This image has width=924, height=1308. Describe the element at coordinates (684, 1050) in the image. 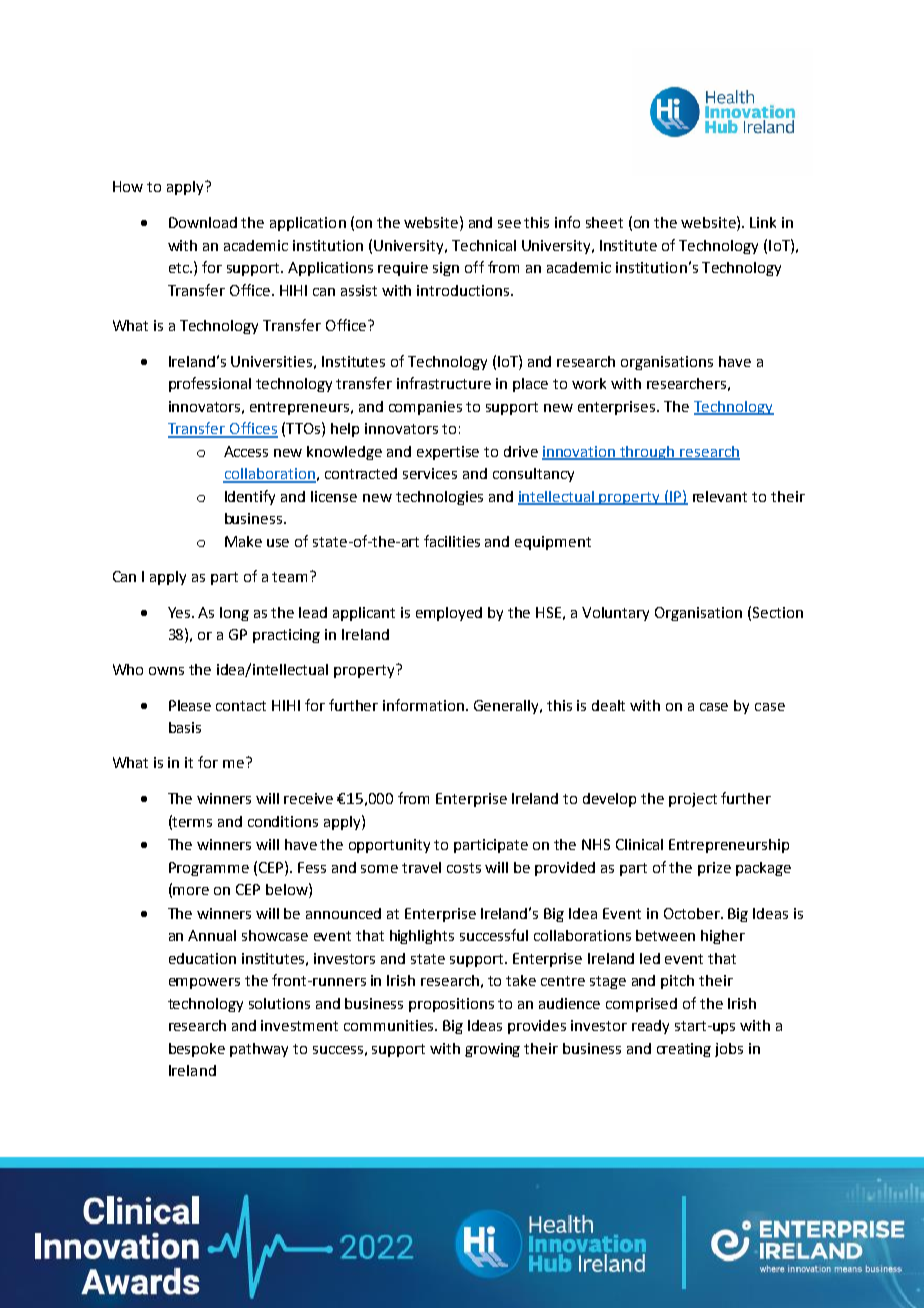

I see `creating` at that location.
